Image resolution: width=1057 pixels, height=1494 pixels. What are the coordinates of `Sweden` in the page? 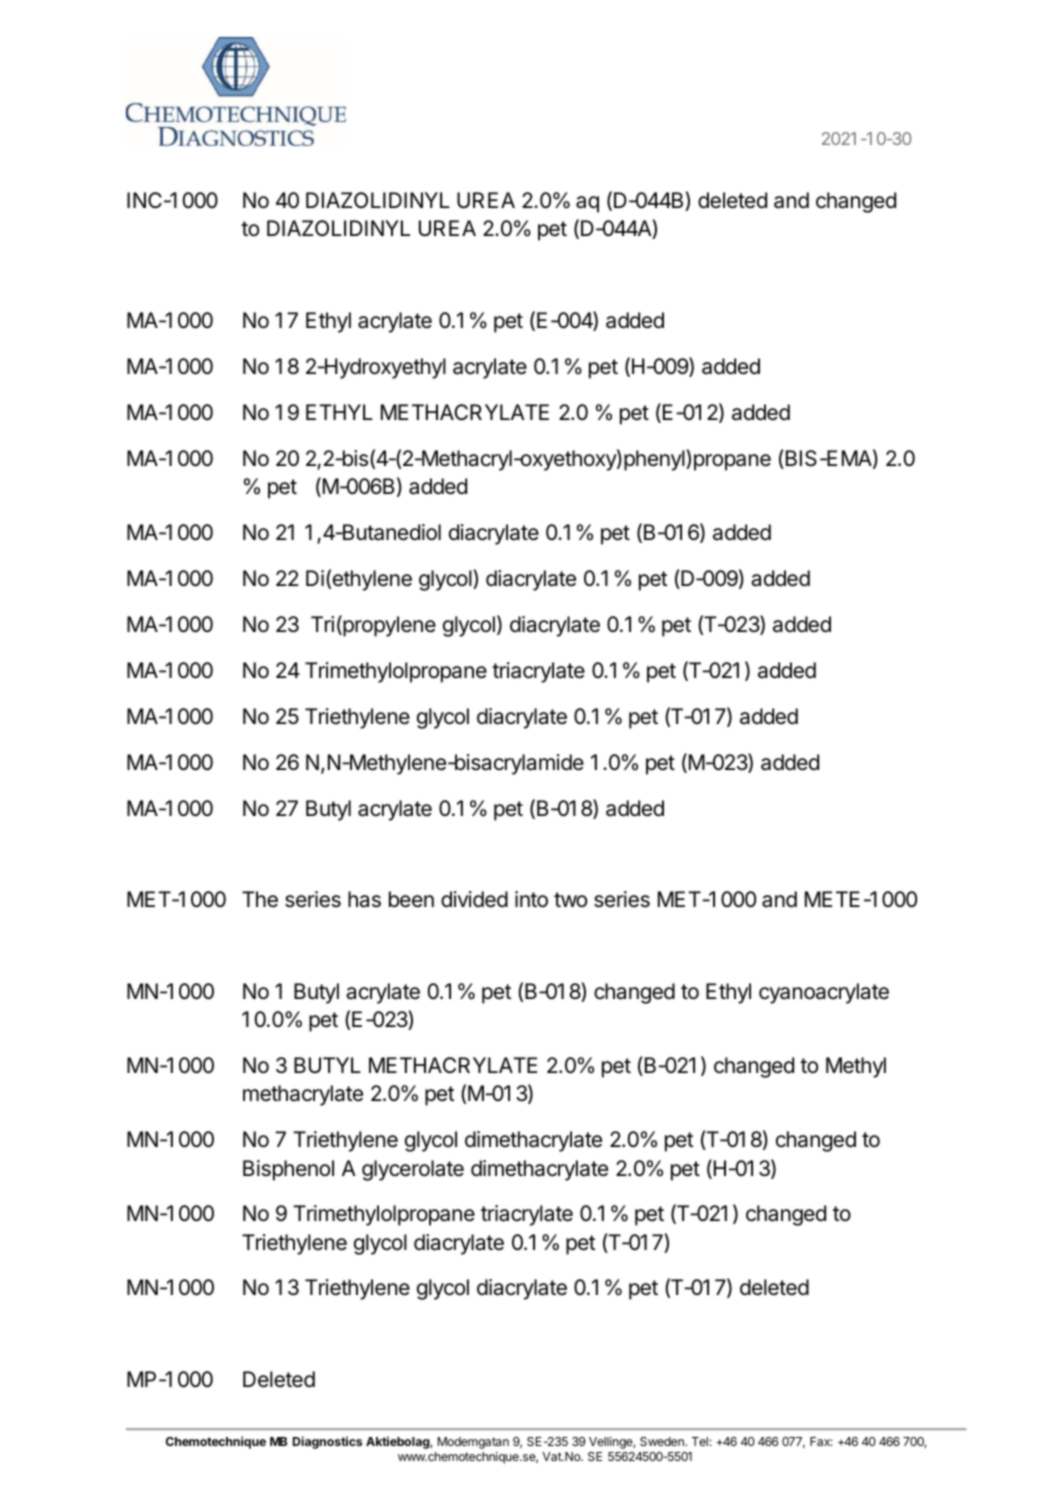 It's located at (663, 1441).
